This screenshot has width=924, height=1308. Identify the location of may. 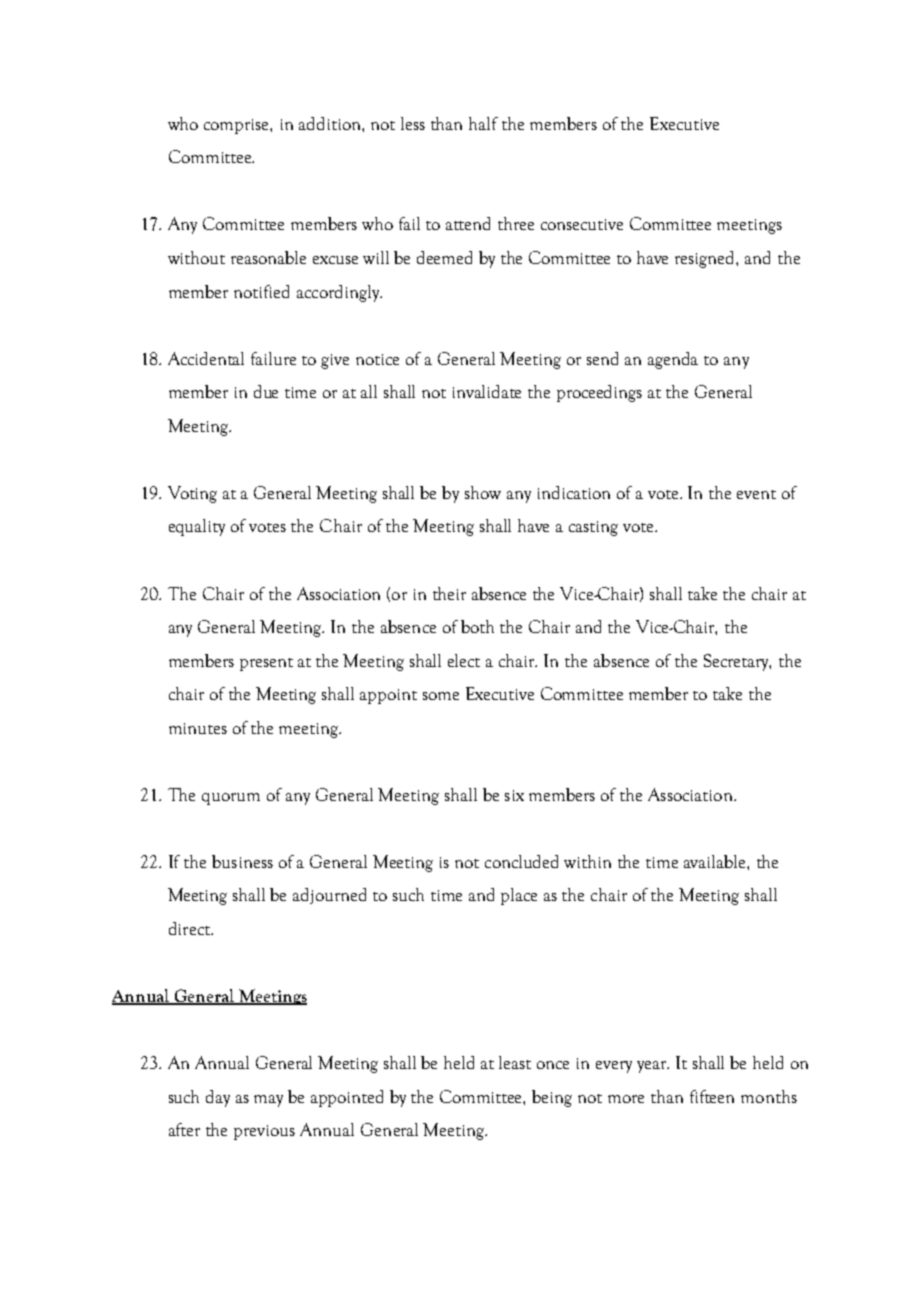
(268, 1101).
